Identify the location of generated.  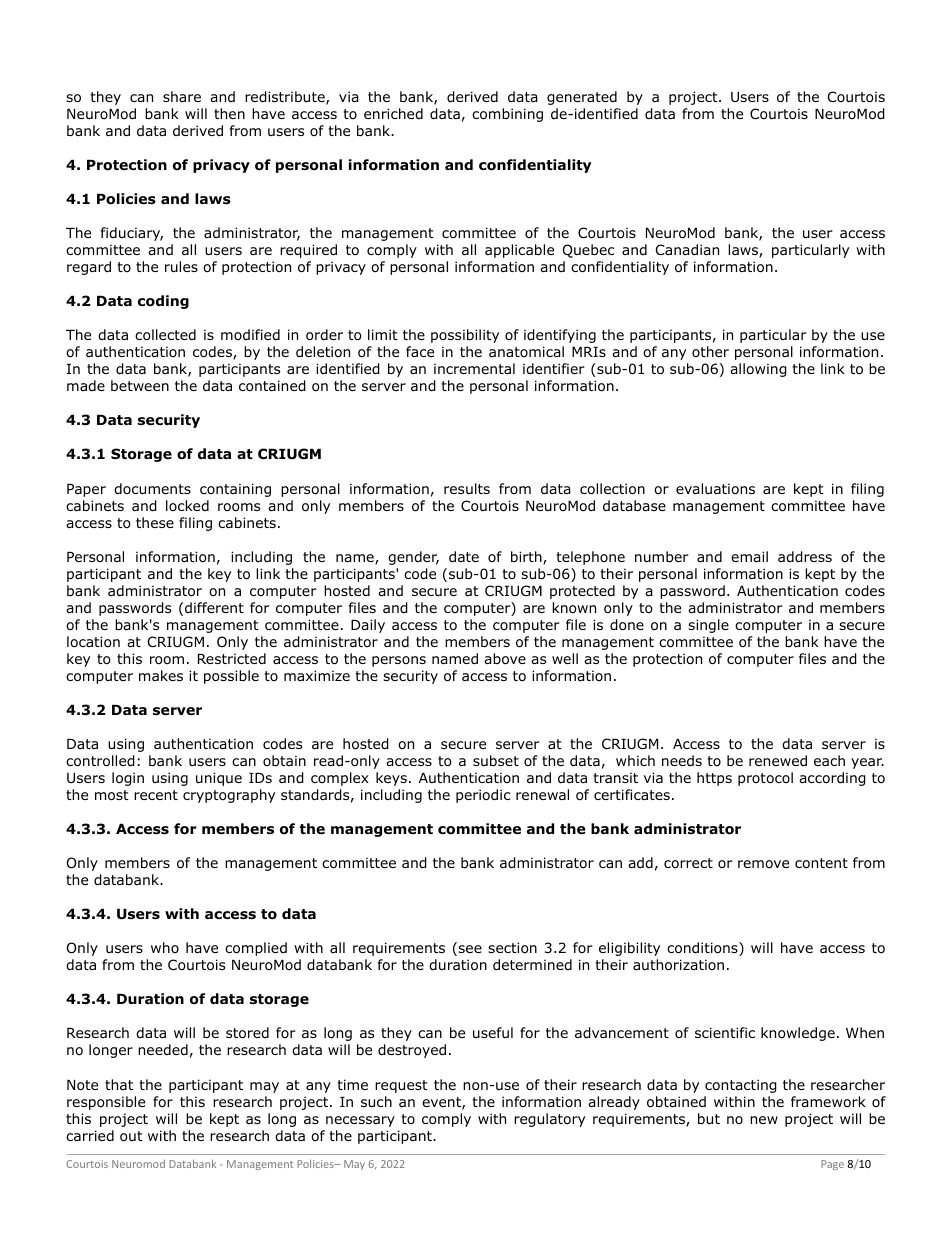
(582, 98).
